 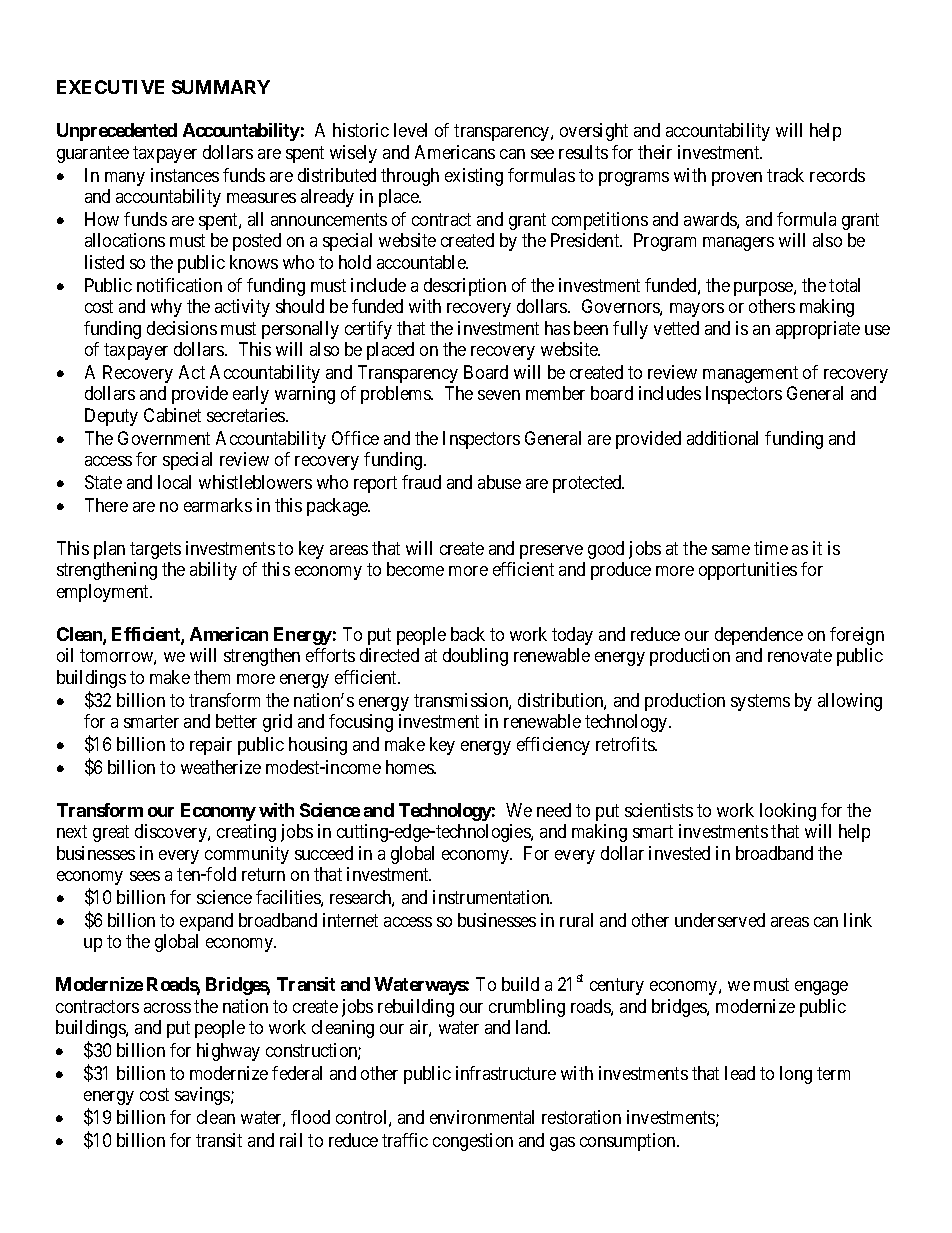 I want to click on Unprecedented, so click(x=117, y=132).
